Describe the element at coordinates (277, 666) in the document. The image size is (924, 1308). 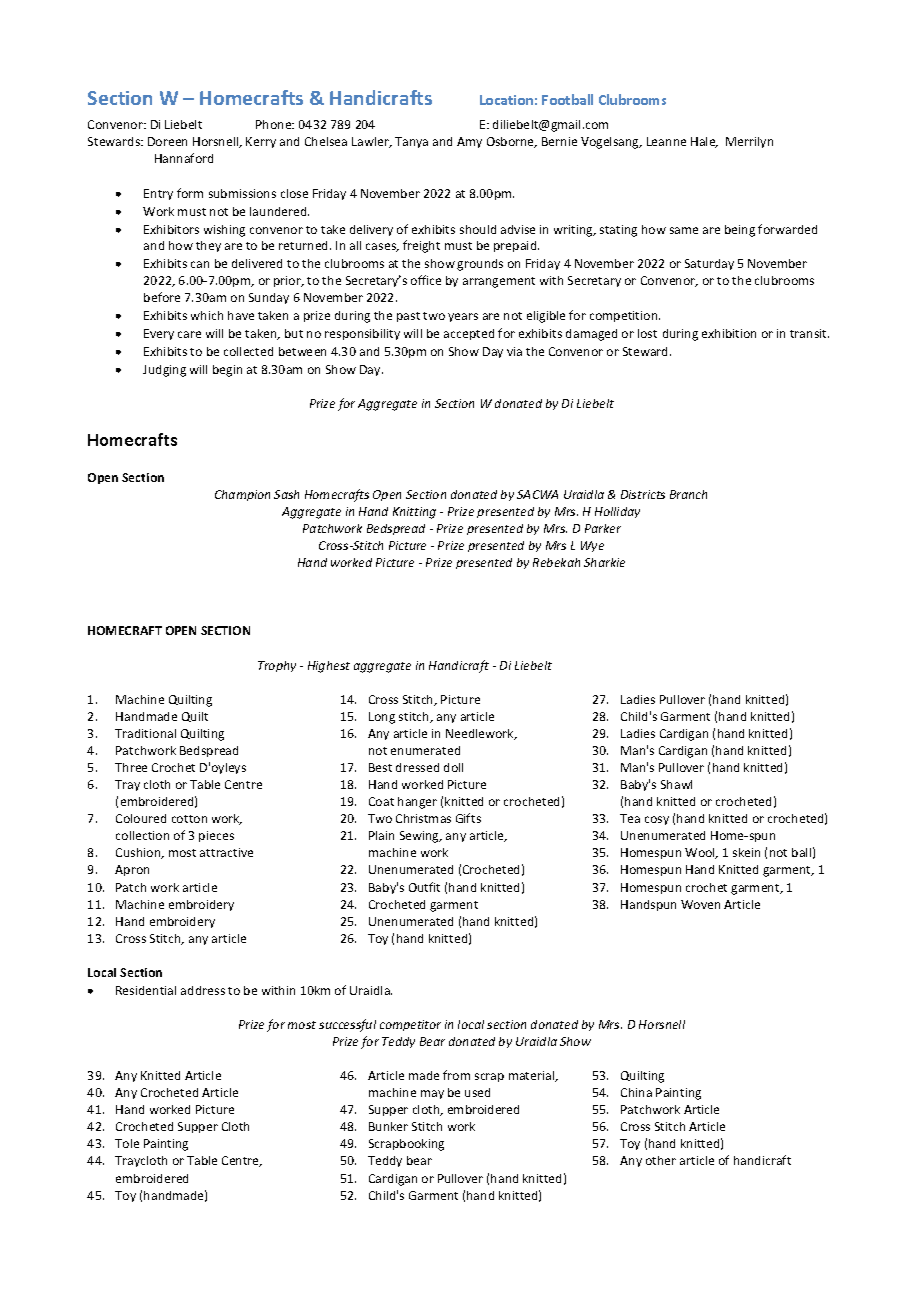
I see `Trophy` at that location.
